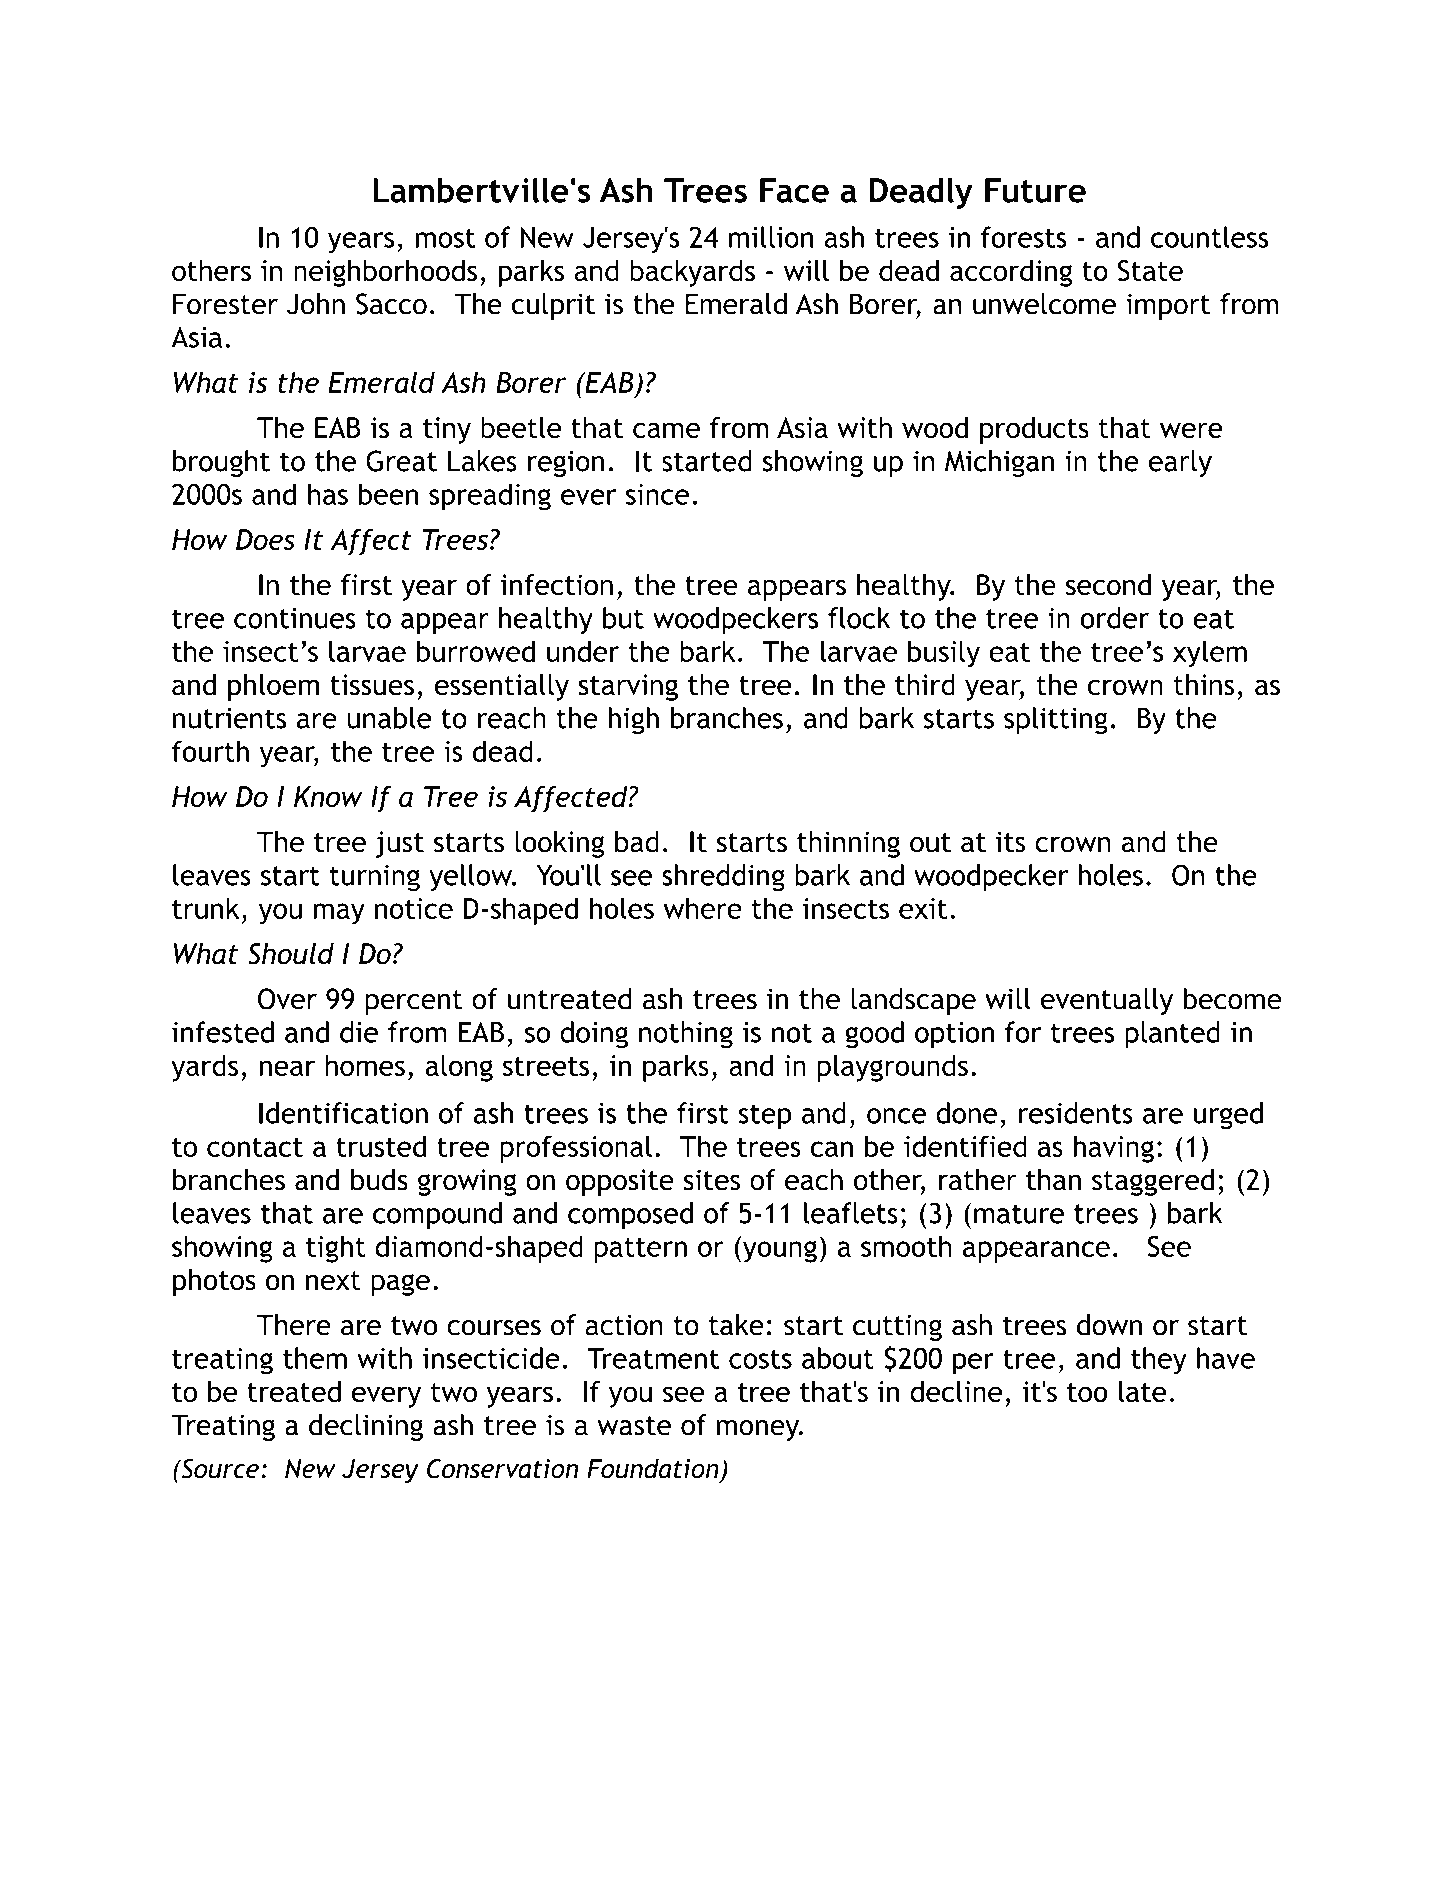  Describe the element at coordinates (1114, 1149) in the document. I see `having` at that location.
